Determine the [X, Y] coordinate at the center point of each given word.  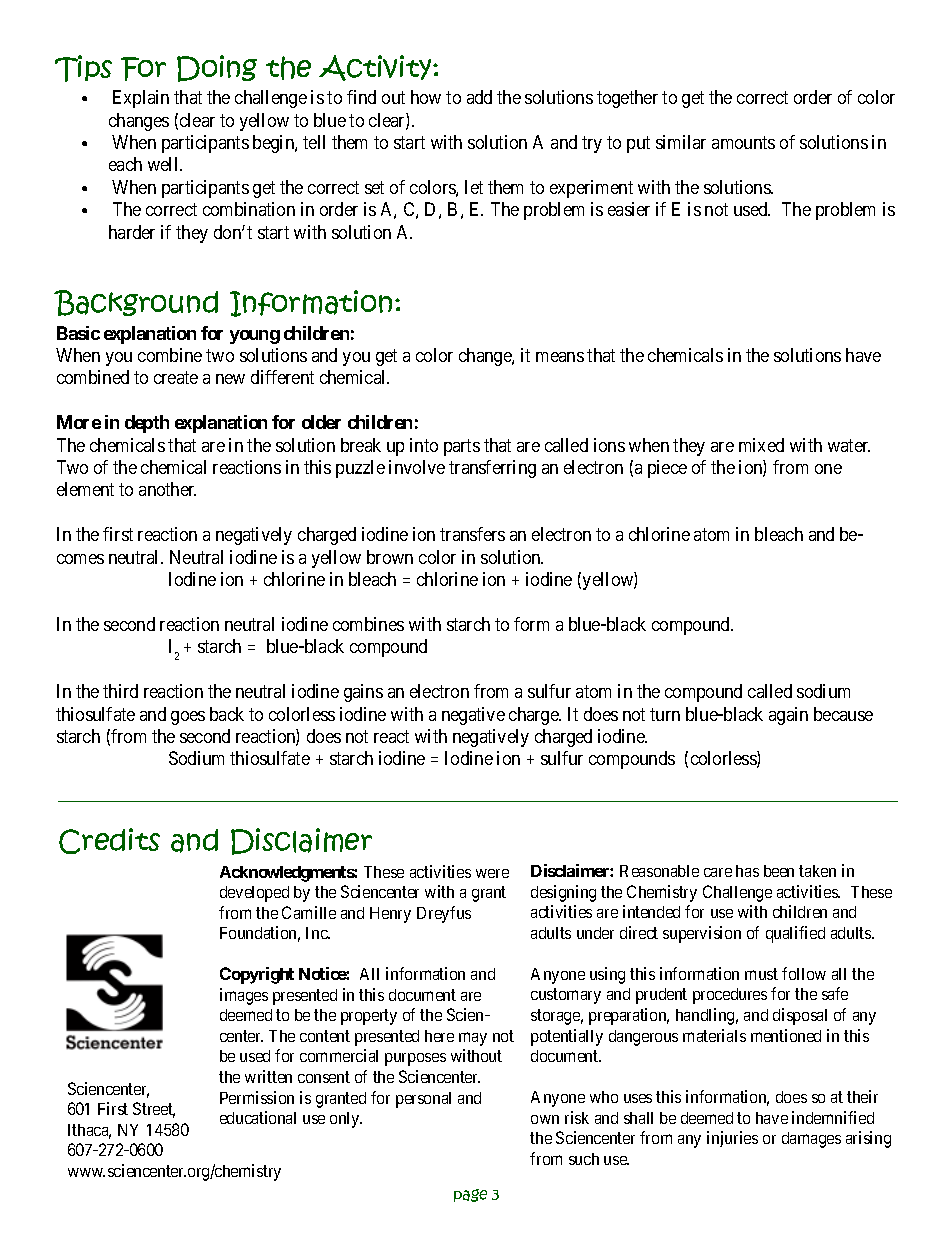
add [479, 97]
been [779, 871]
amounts [743, 142]
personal [423, 1100]
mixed [761, 445]
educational [258, 1117]
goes [188, 718]
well [164, 164]
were [492, 873]
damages [811, 1140]
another [167, 489]
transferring [492, 469]
